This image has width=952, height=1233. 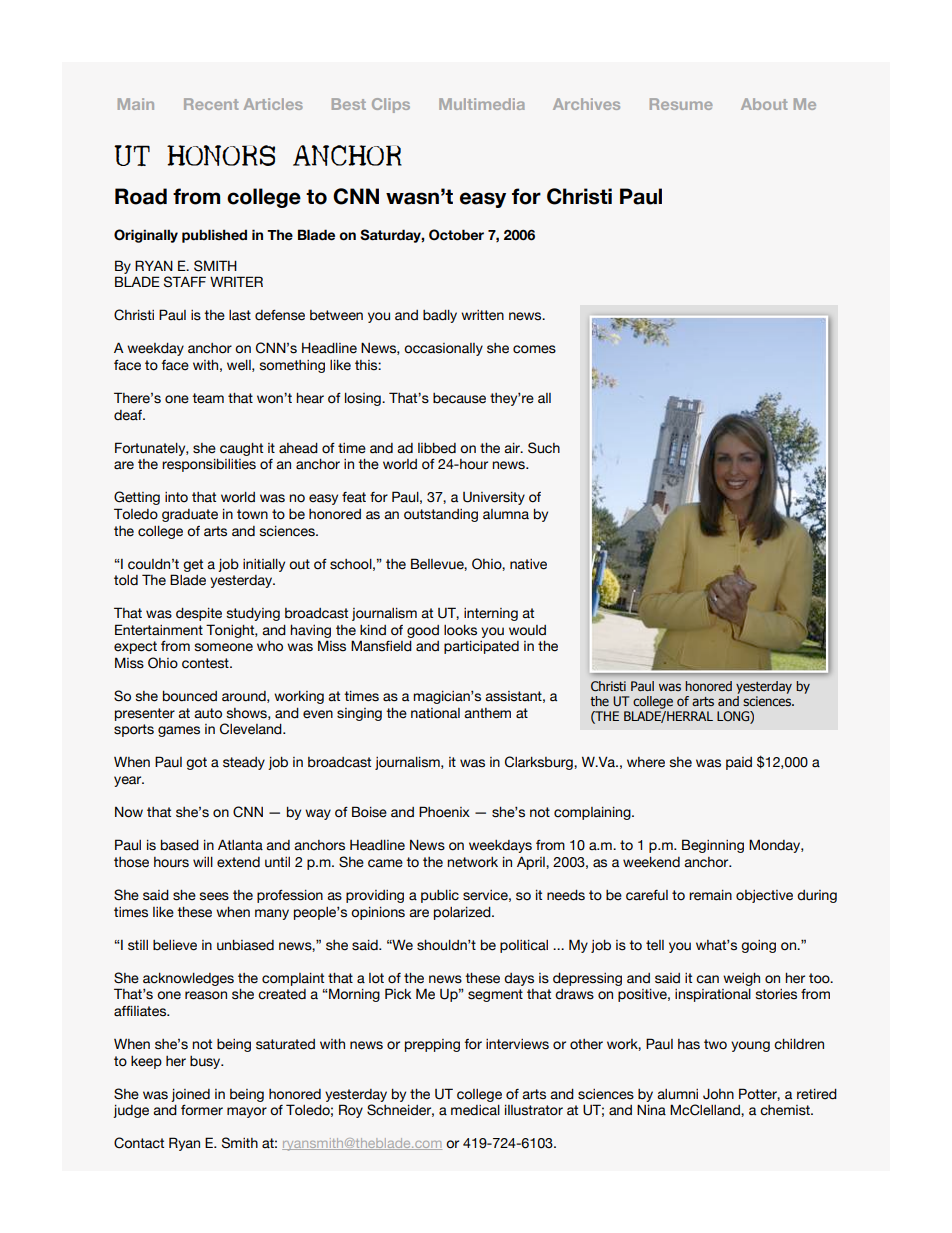 I want to click on medical, so click(x=475, y=1110).
